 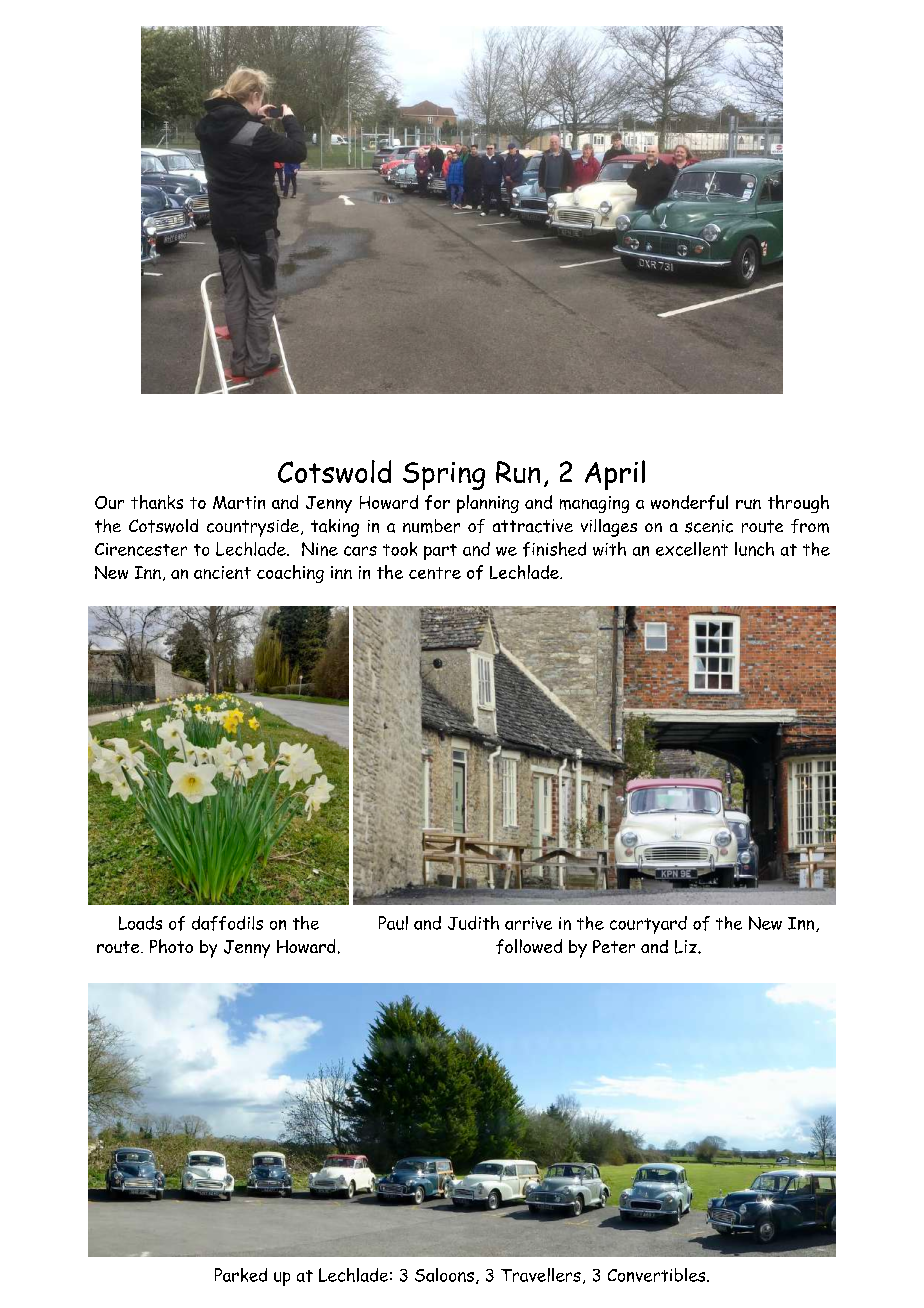 What do you see at coordinates (648, 925) in the page?
I see `courtyard` at bounding box center [648, 925].
